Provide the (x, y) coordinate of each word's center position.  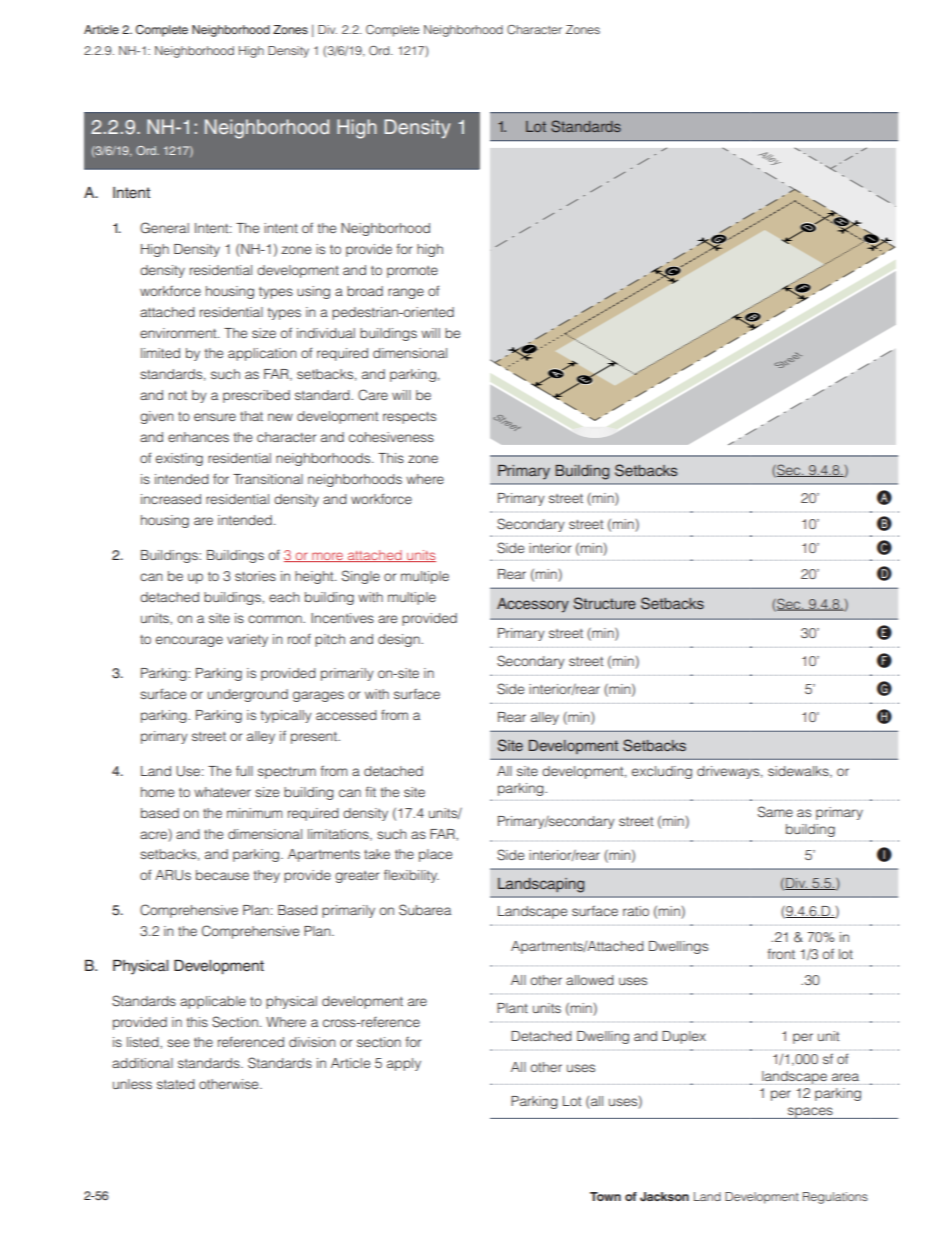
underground (248, 695)
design (400, 640)
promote (412, 272)
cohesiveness (391, 437)
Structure (605, 603)
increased (171, 499)
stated (176, 1084)
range (406, 293)
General (164, 228)
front (781, 953)
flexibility (411, 876)
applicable (213, 1002)
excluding (662, 772)
